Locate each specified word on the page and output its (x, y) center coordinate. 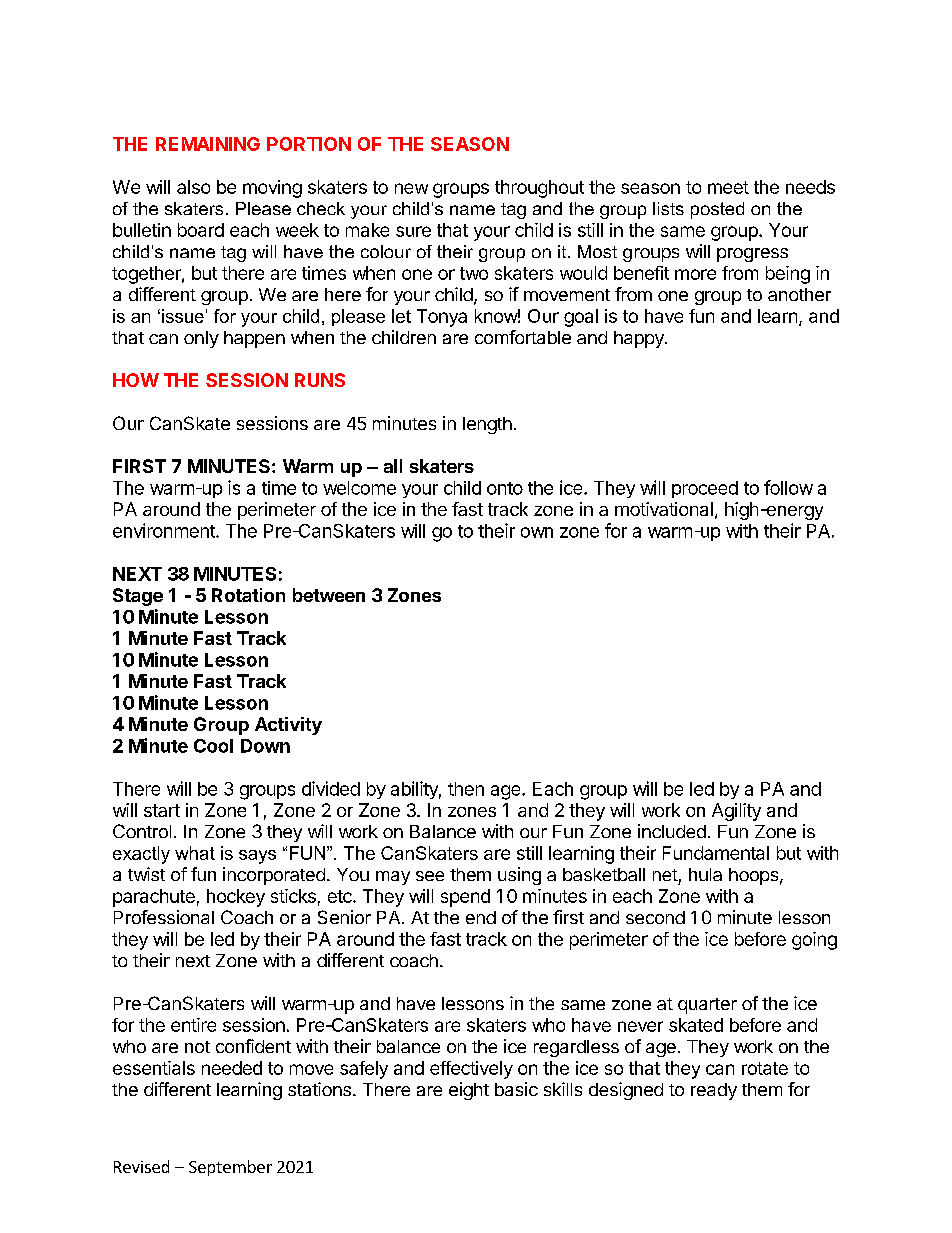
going (814, 941)
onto (505, 488)
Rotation (248, 595)
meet (728, 187)
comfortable (523, 337)
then (466, 789)
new (411, 188)
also (193, 187)
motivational (664, 509)
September (230, 1168)
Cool (213, 746)
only (201, 339)
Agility (736, 812)
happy (640, 339)
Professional (164, 917)
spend (465, 898)
